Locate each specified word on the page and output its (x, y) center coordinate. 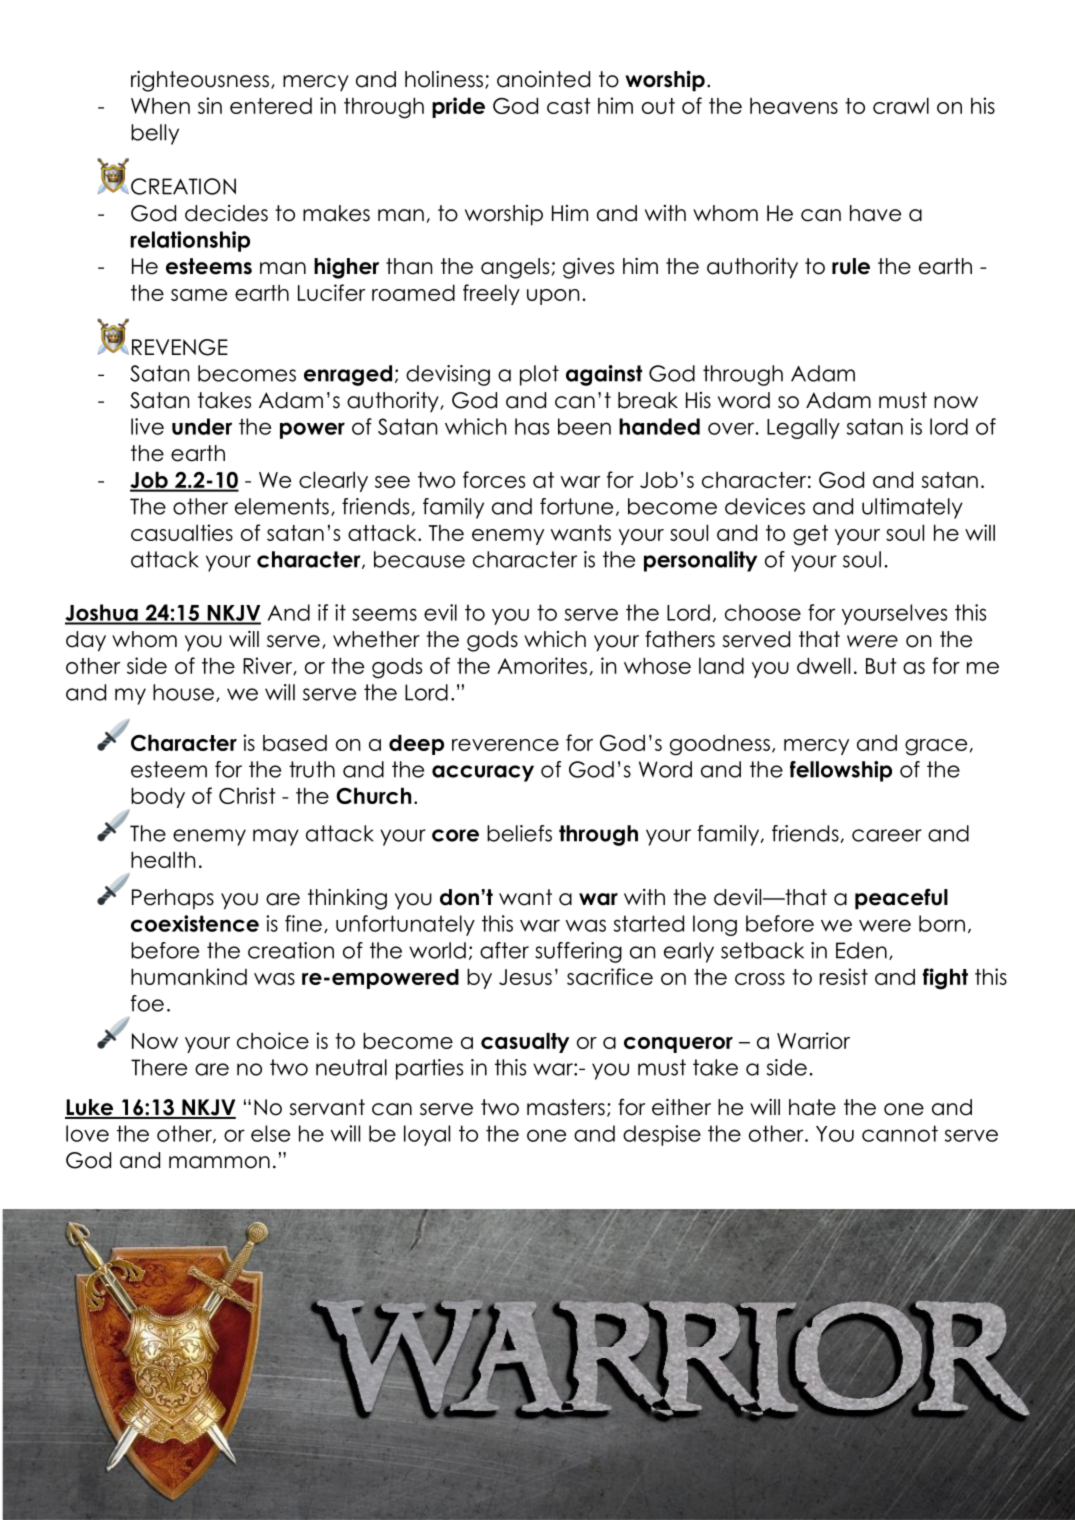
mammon (219, 1162)
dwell (823, 665)
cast (569, 106)
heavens (794, 106)
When (160, 106)
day (86, 641)
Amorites (542, 665)
